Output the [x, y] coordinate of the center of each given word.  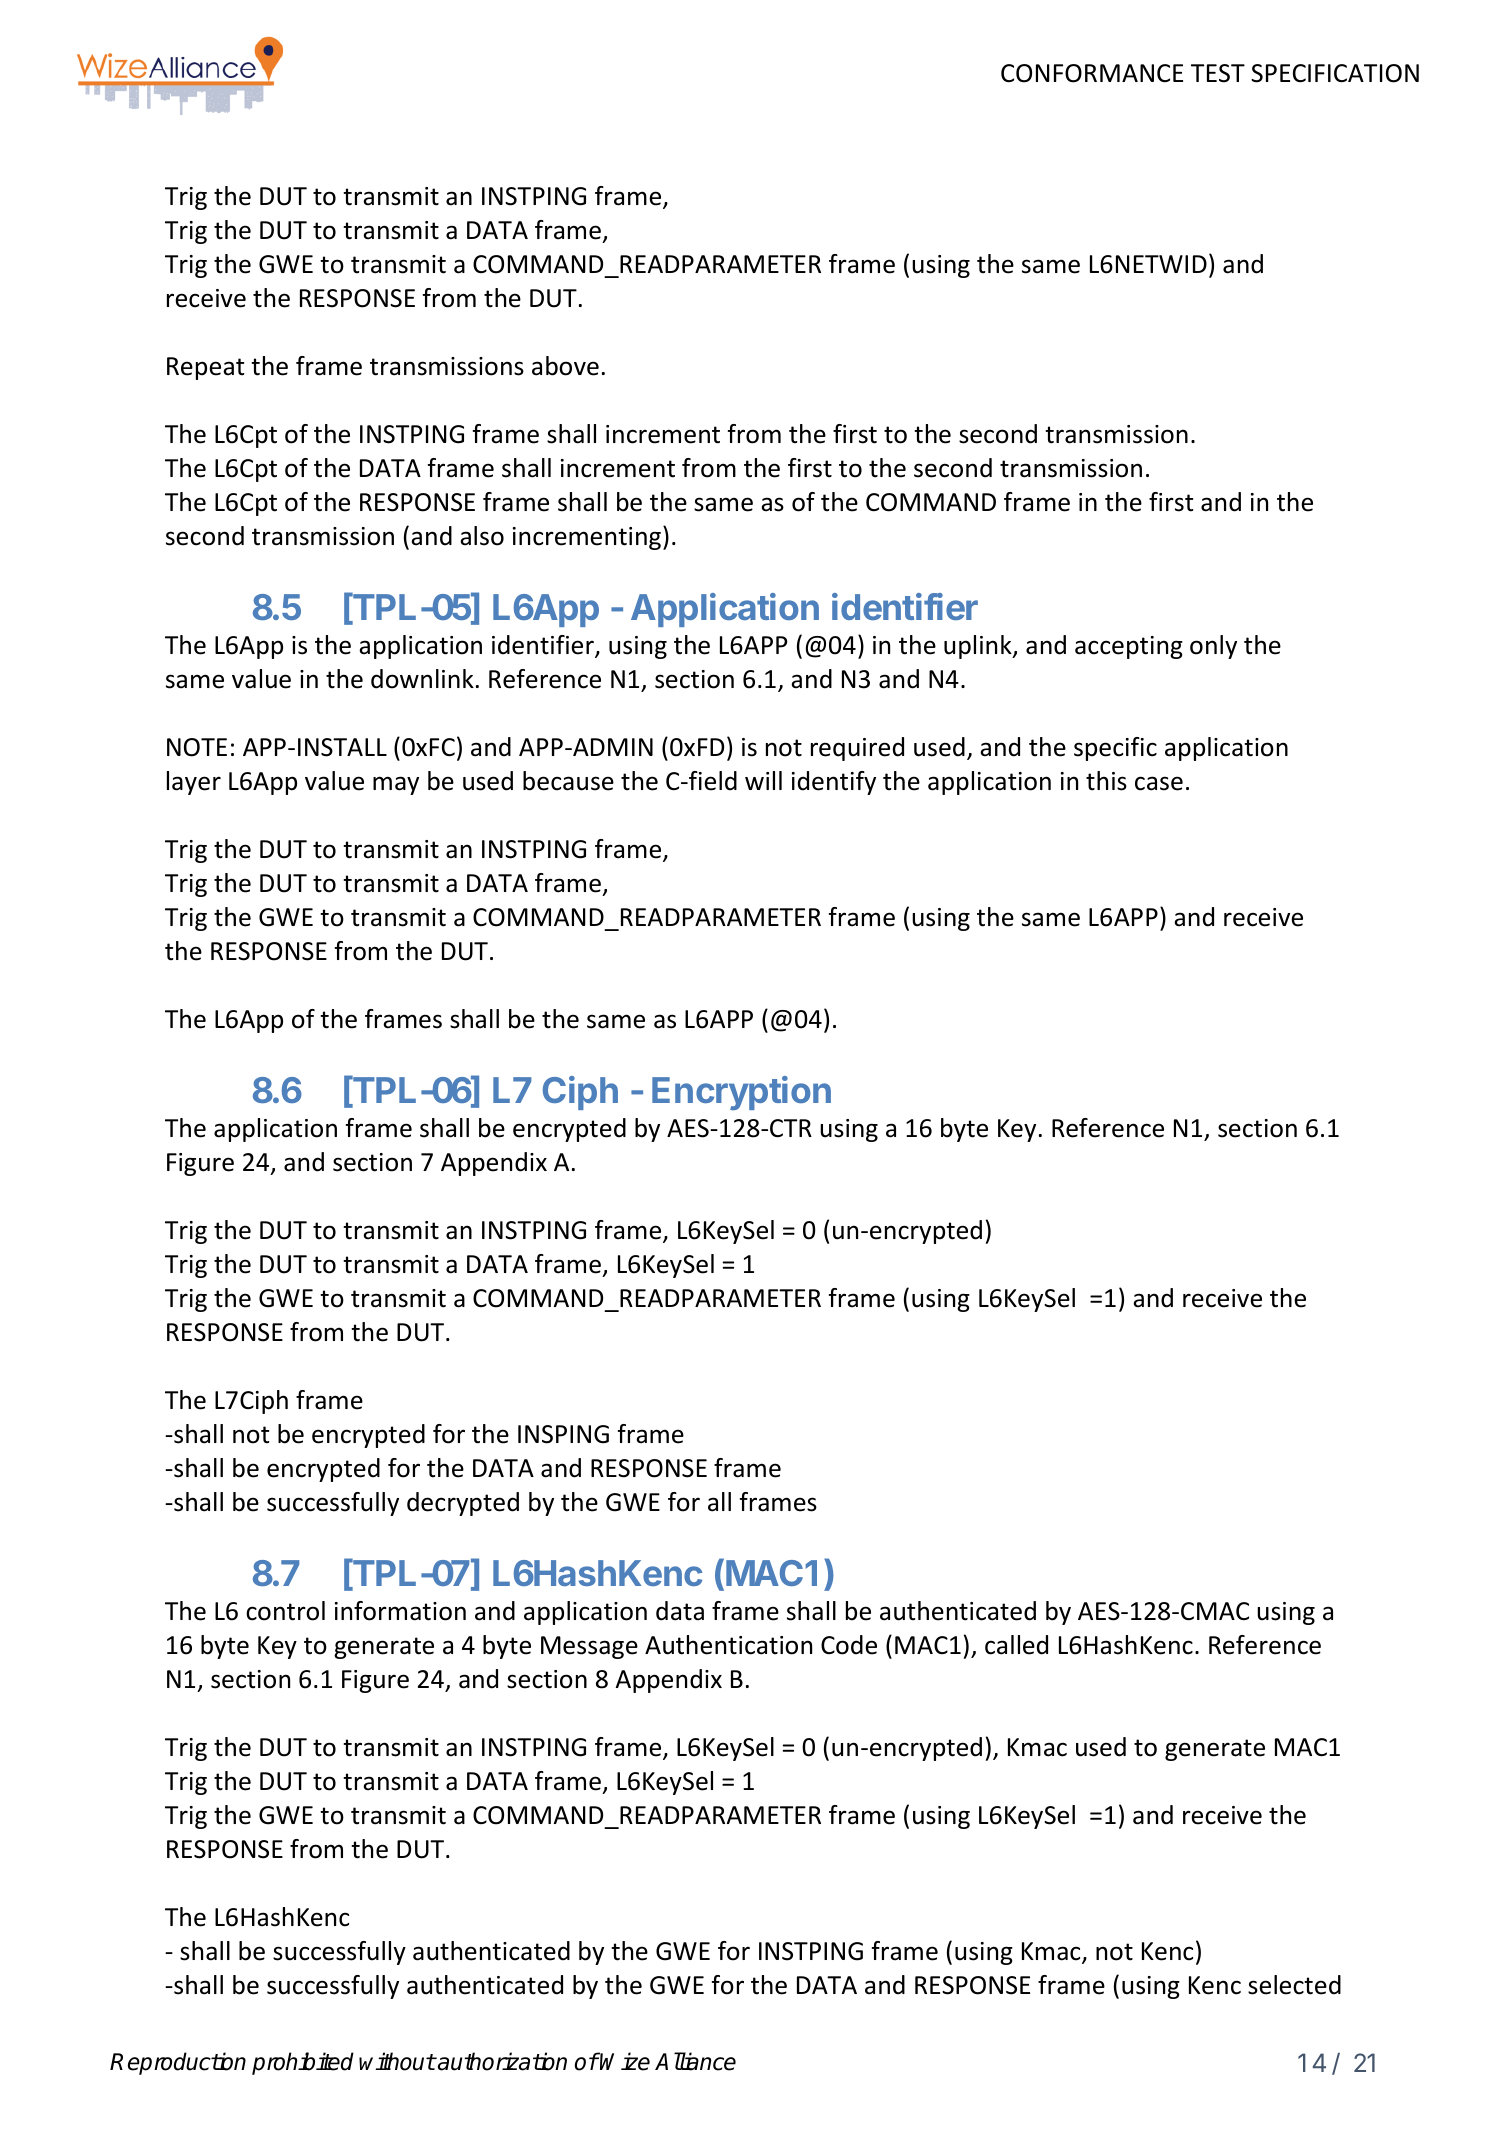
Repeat [205, 368]
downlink [422, 679]
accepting [1129, 647]
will [763, 780]
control [285, 1611]
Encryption [741, 1093]
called [1016, 1645]
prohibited [303, 2063]
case [1159, 783]
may [396, 785]
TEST [1218, 73]
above [565, 366]
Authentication [728, 1645]
